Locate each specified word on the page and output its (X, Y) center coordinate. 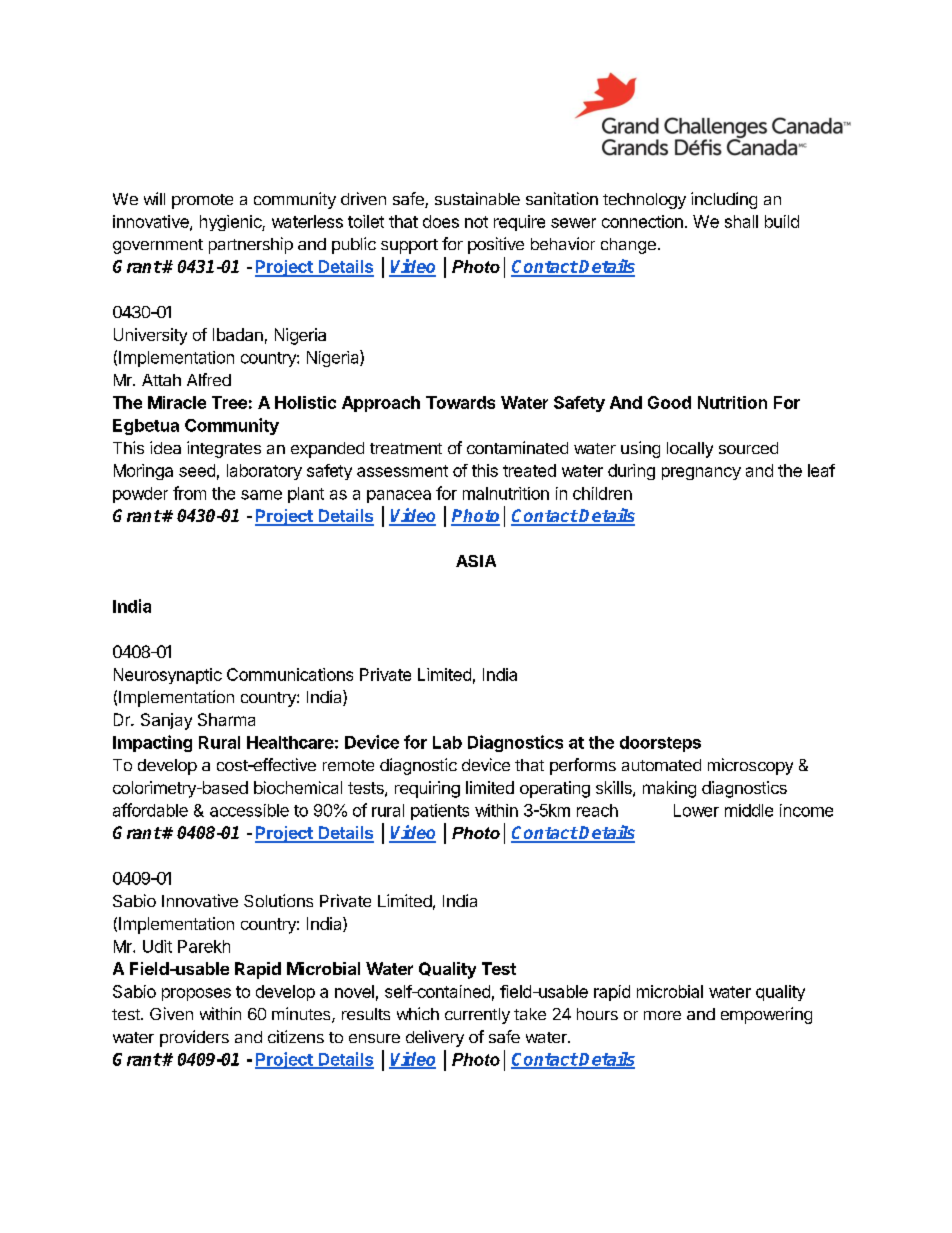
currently (477, 1016)
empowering (766, 1015)
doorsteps (660, 744)
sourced (748, 448)
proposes (196, 994)
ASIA (476, 561)
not (476, 222)
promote (202, 201)
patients (440, 812)
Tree (229, 402)
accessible (249, 810)
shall (741, 221)
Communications (290, 674)
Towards (460, 402)
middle (749, 810)
